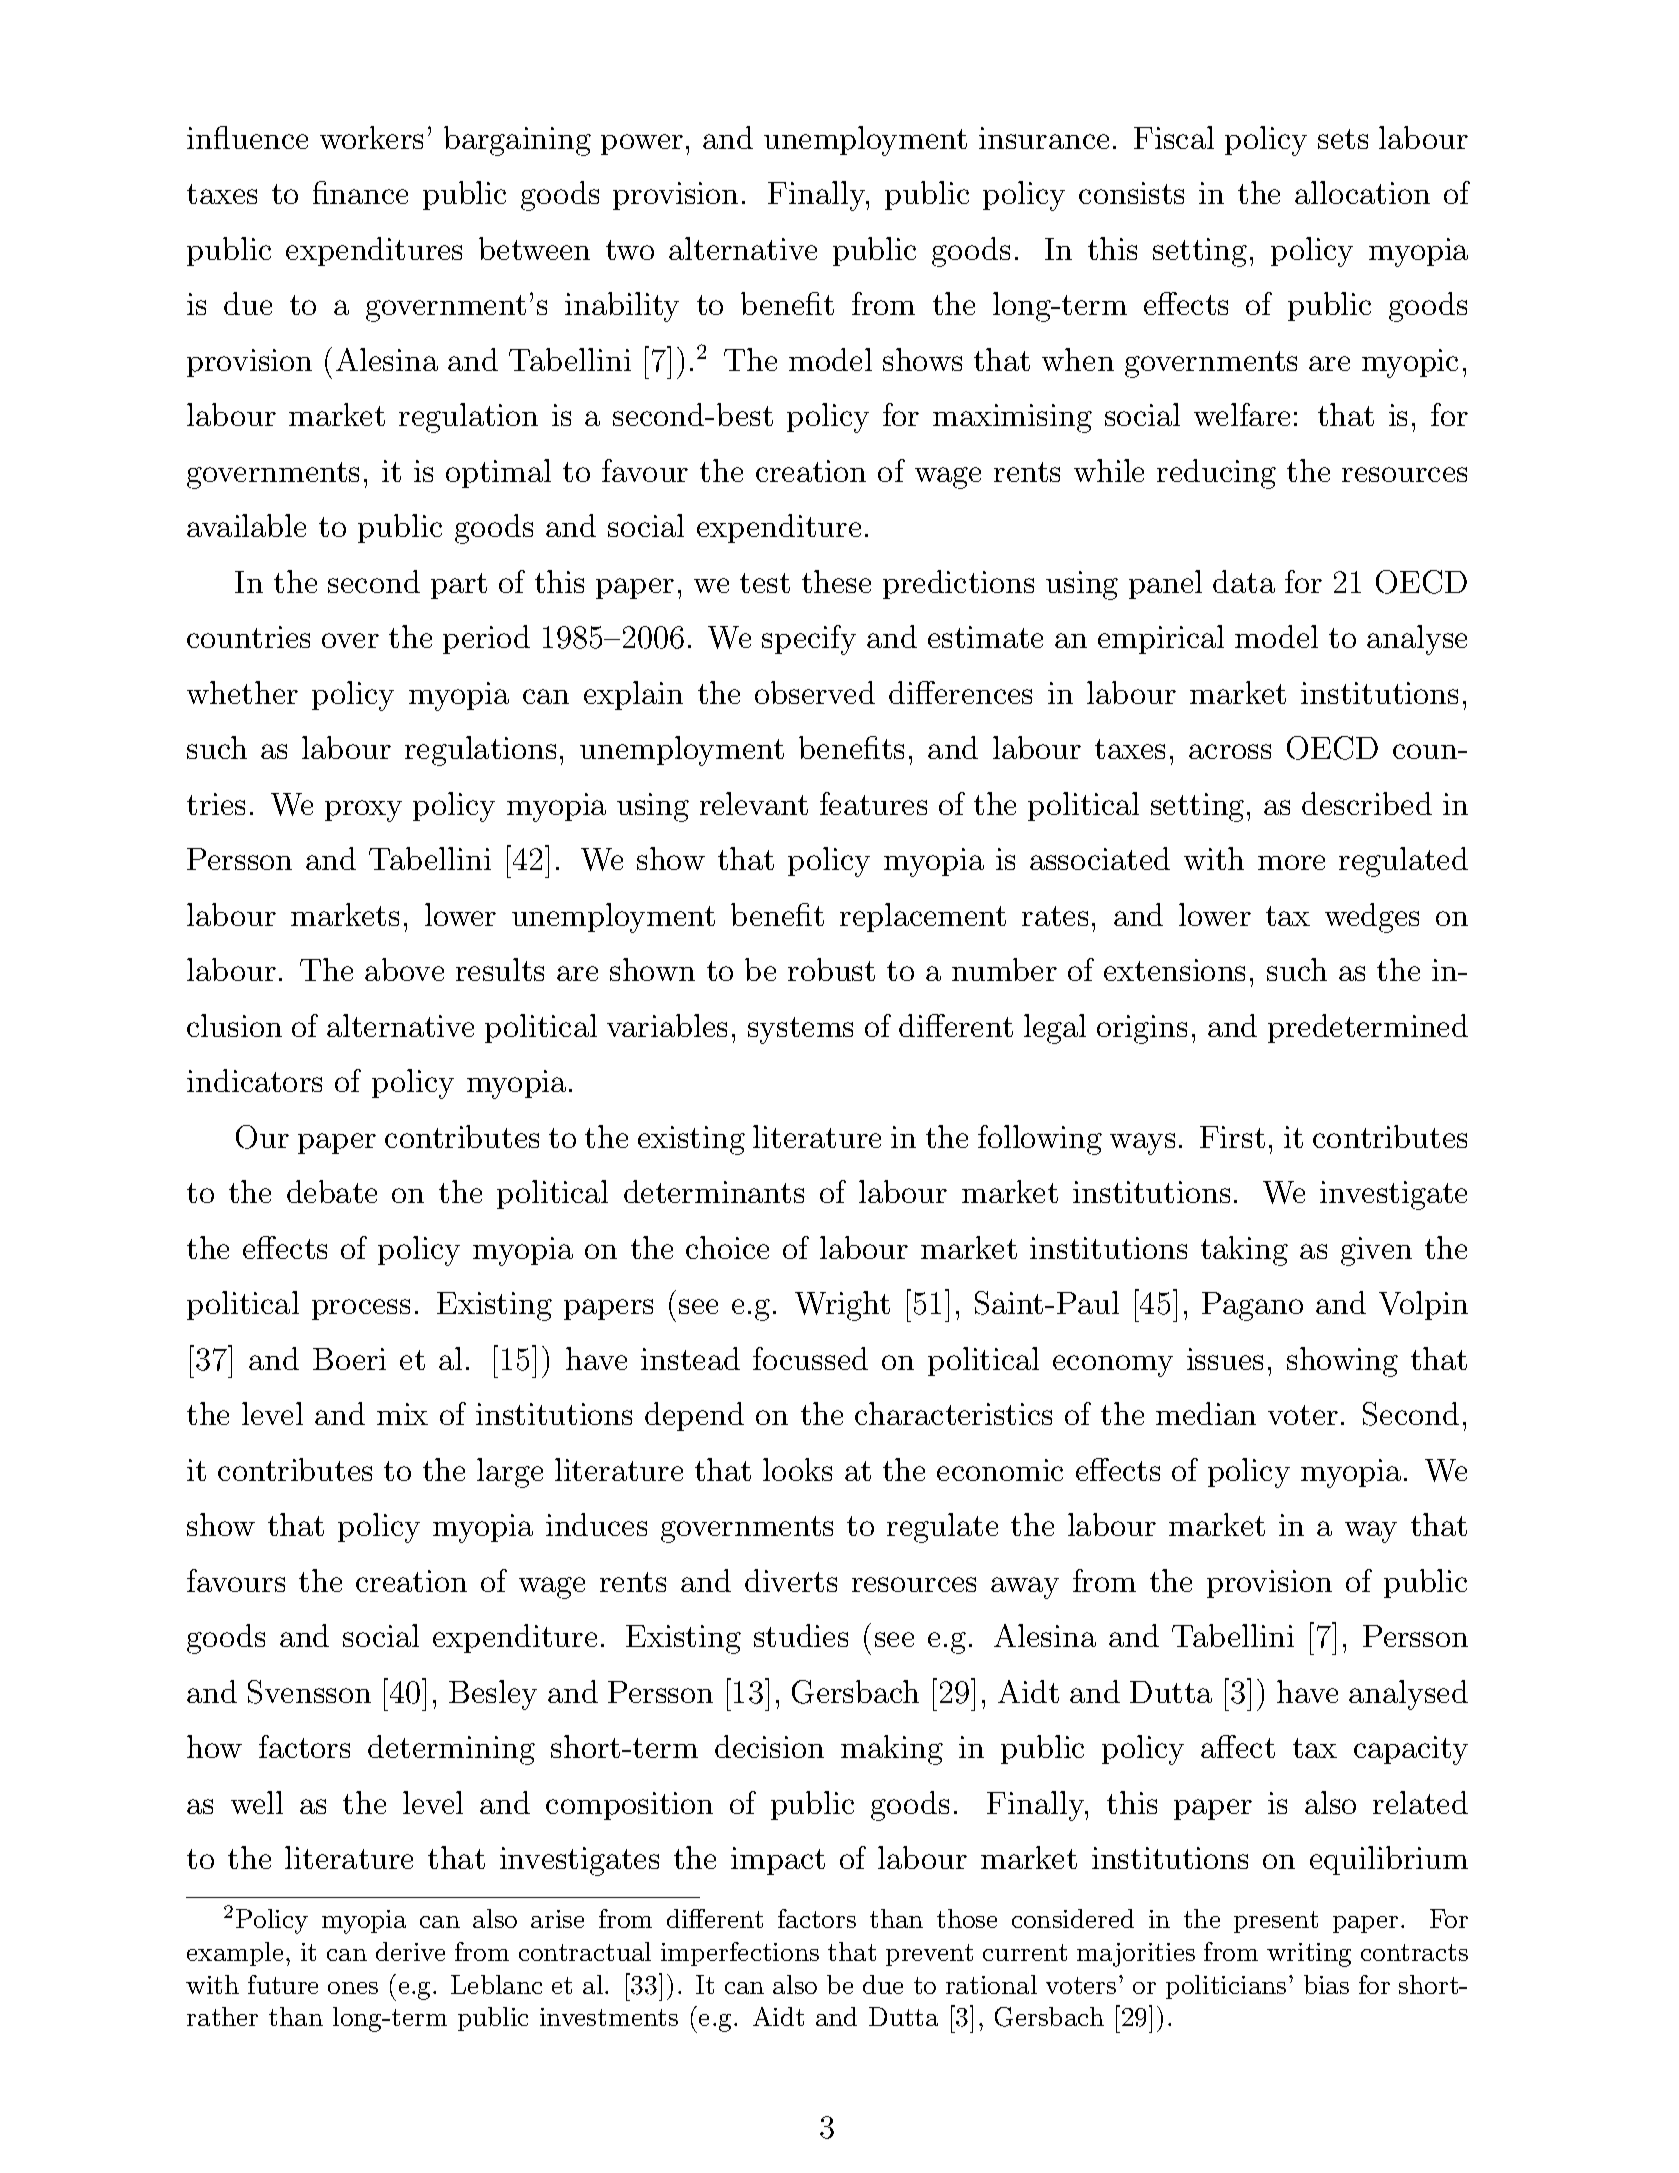 The height and width of the page is (2173, 1679). Describe the element at coordinates (402, 1414) in the page. I see `mix` at that location.
